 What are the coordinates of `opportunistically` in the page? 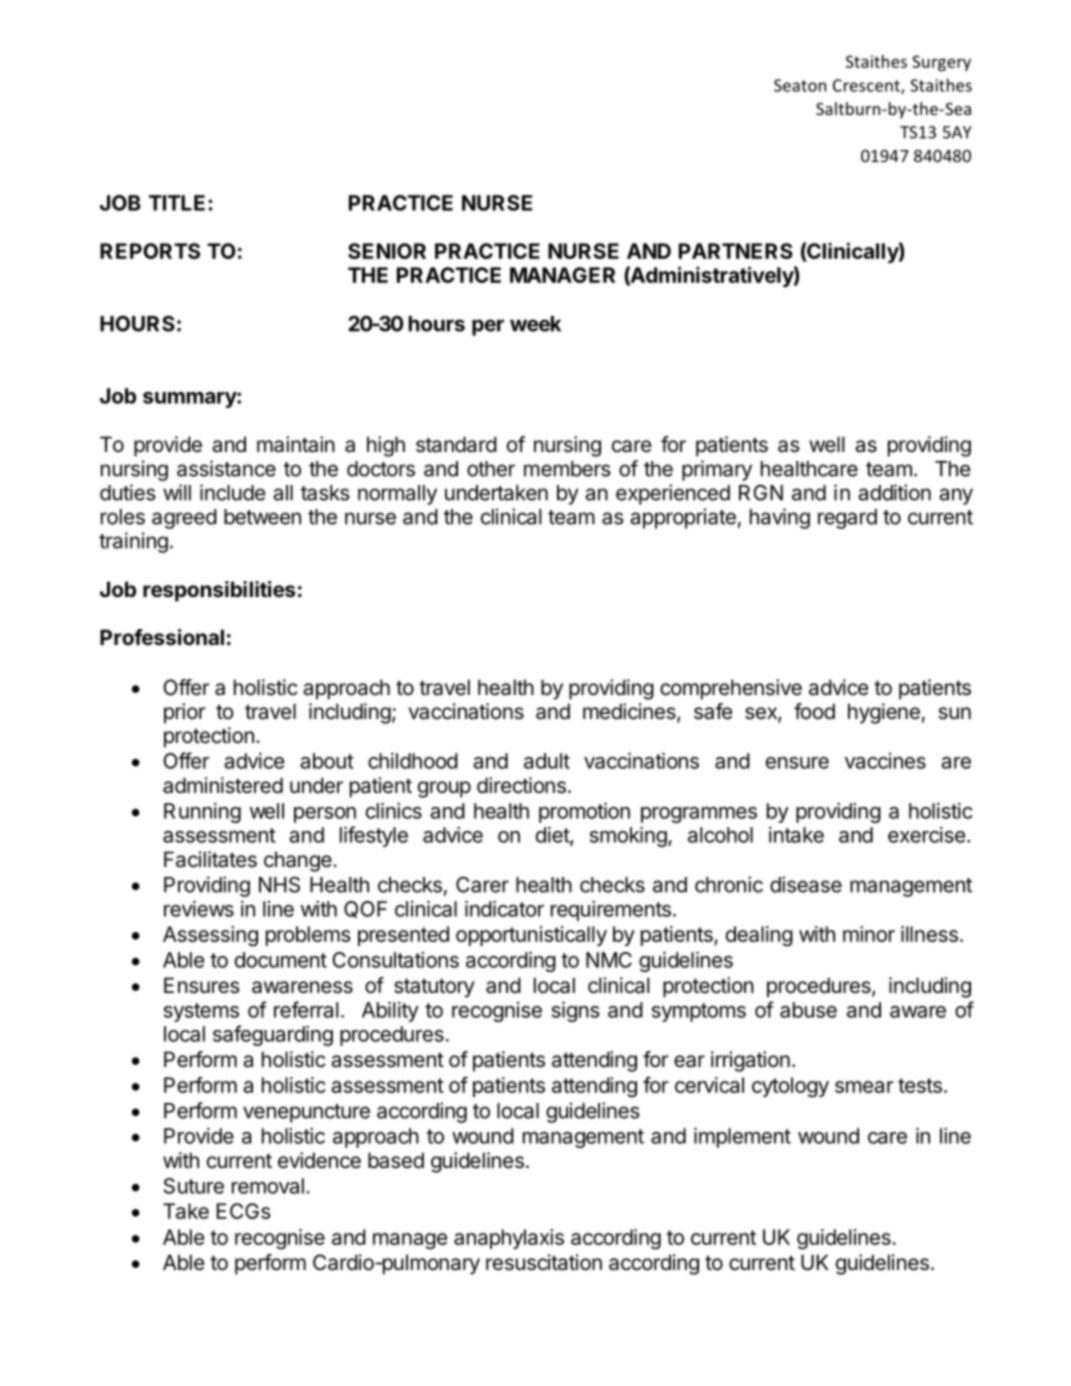 It's located at (531, 936).
